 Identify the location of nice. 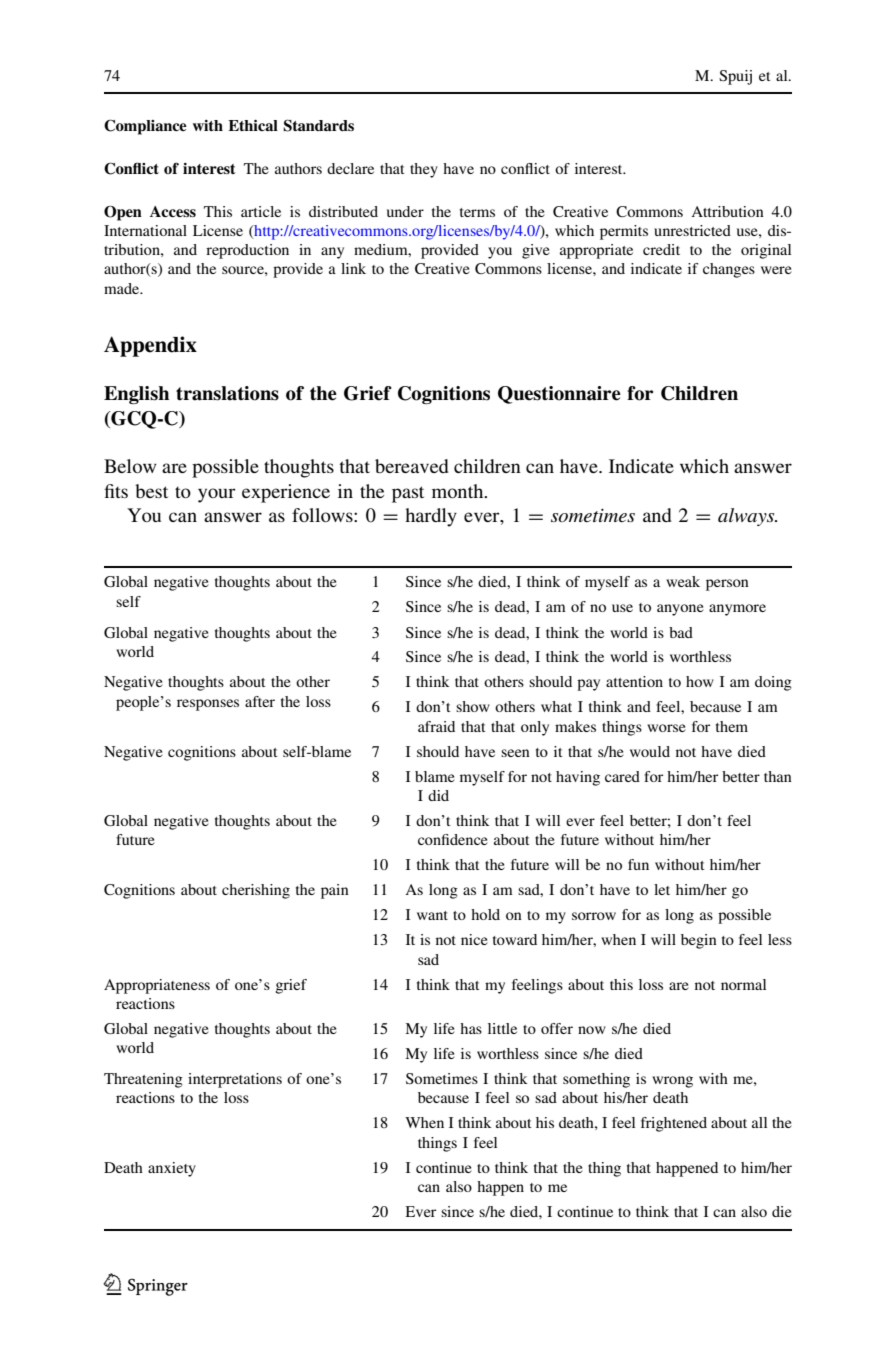
(474, 939).
